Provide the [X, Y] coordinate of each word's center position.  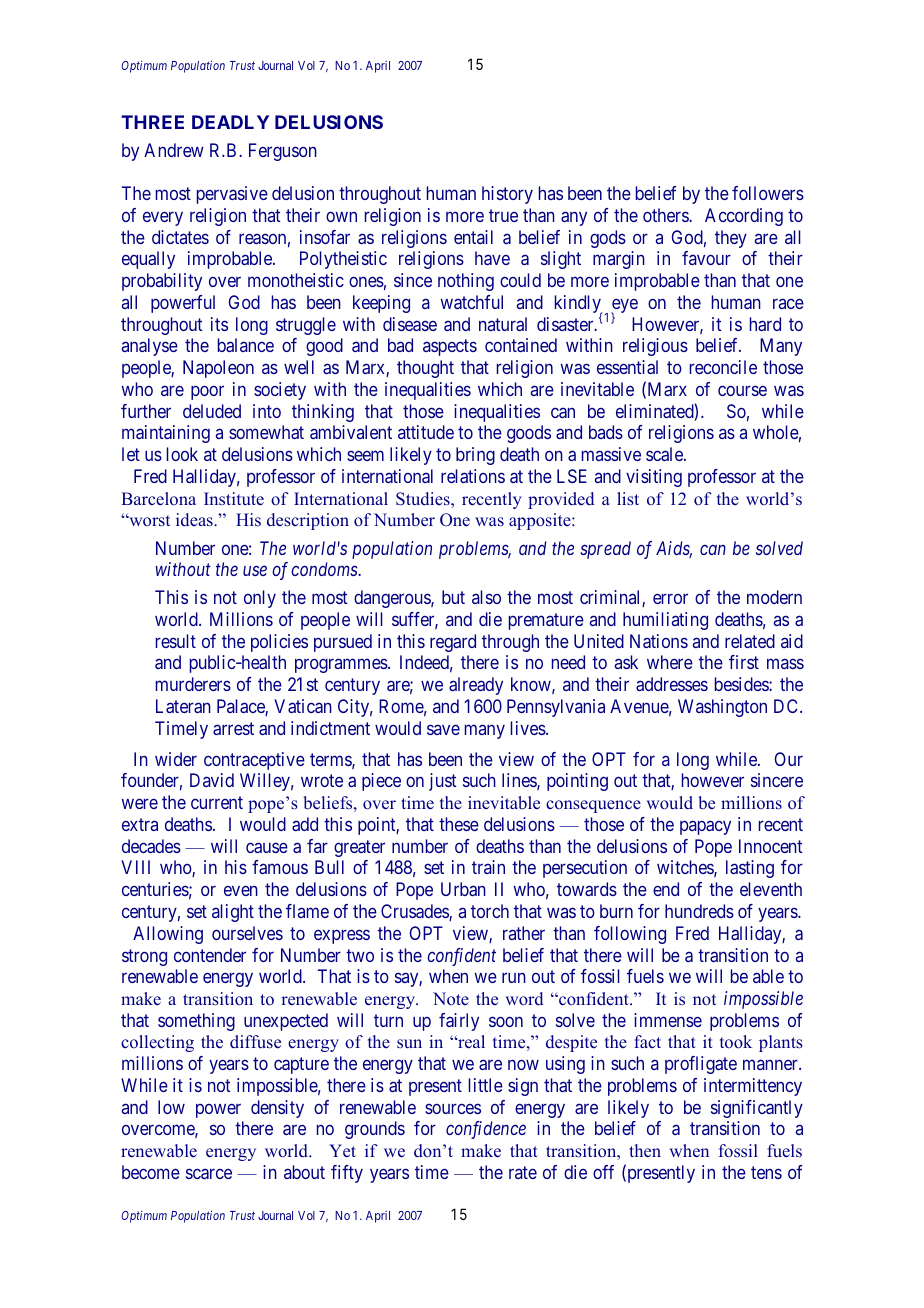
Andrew [174, 150]
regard [453, 643]
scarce [209, 1173]
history [507, 195]
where [670, 662]
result [176, 641]
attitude [426, 432]
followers [768, 193]
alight [233, 913]
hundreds [699, 911]
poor [207, 392]
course [742, 390]
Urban [463, 889]
